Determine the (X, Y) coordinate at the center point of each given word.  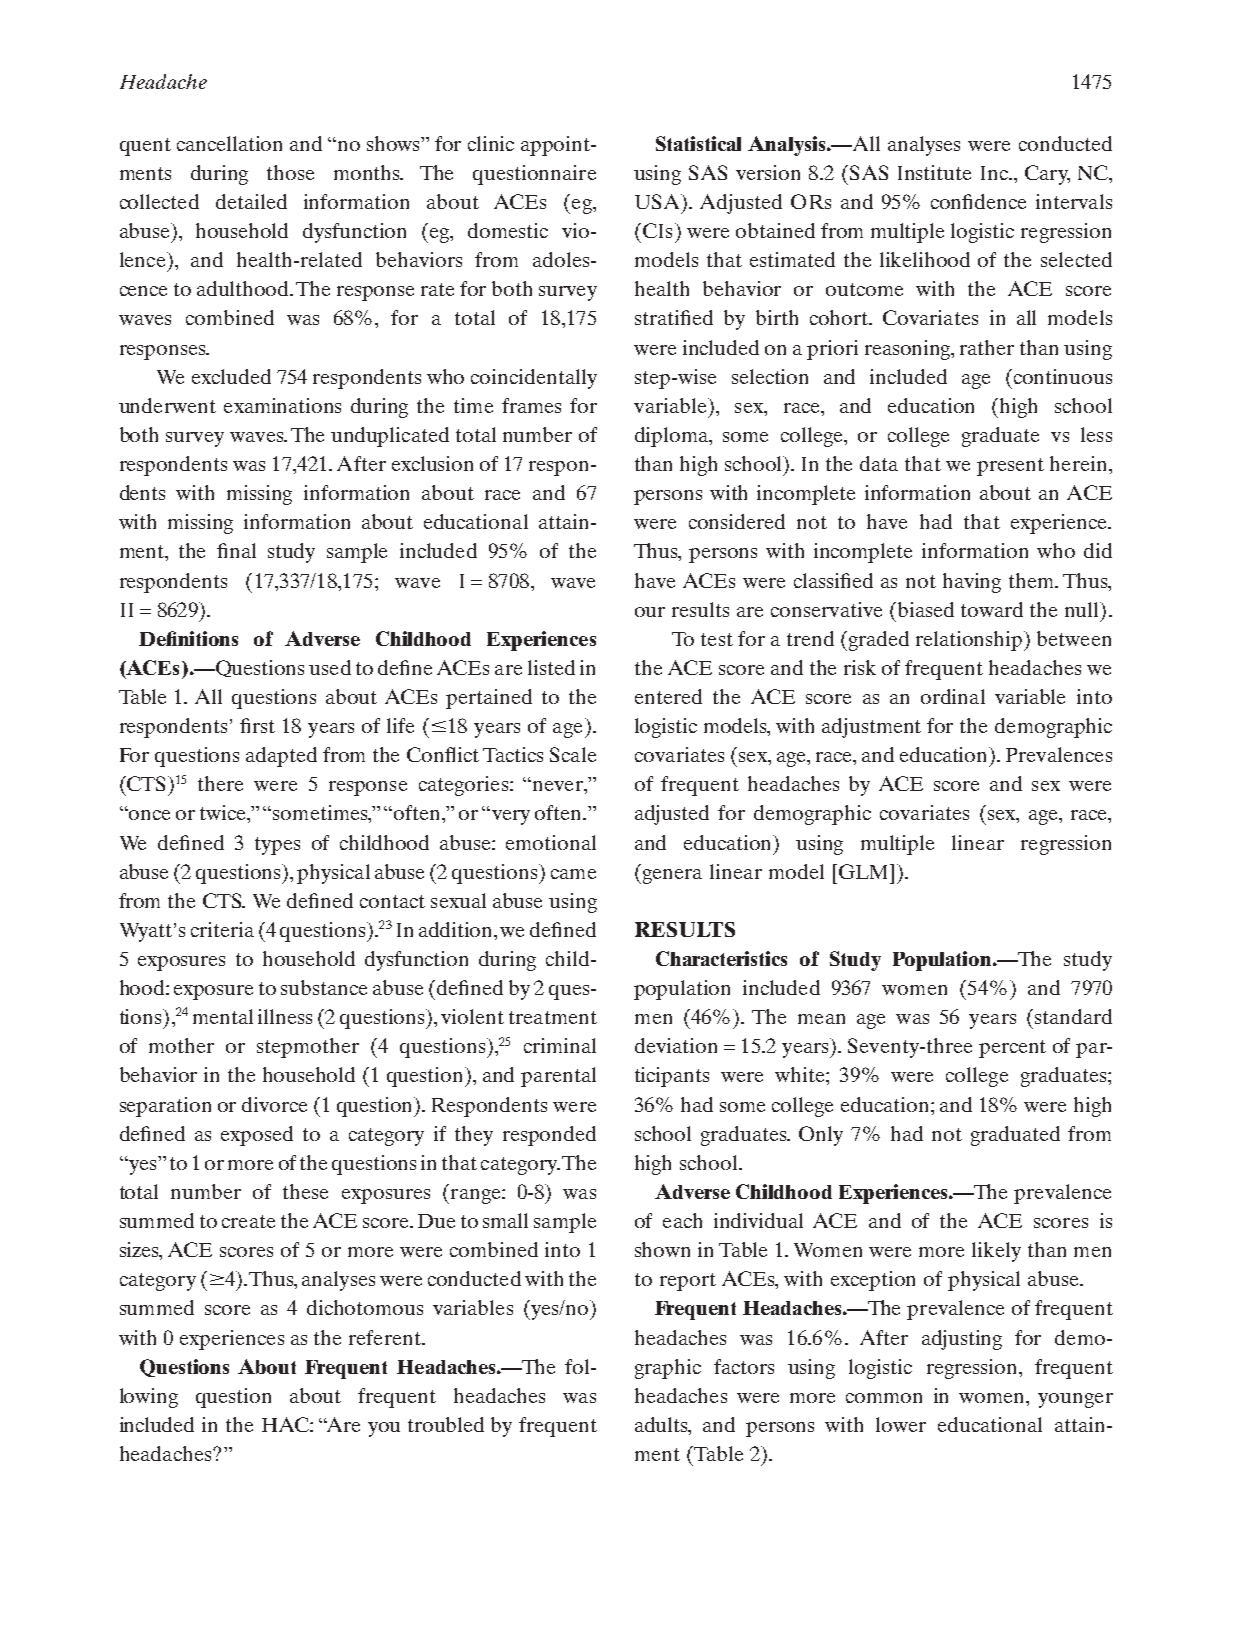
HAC (286, 1424)
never (557, 785)
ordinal (953, 696)
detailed (251, 201)
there (220, 783)
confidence (978, 201)
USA (658, 201)
